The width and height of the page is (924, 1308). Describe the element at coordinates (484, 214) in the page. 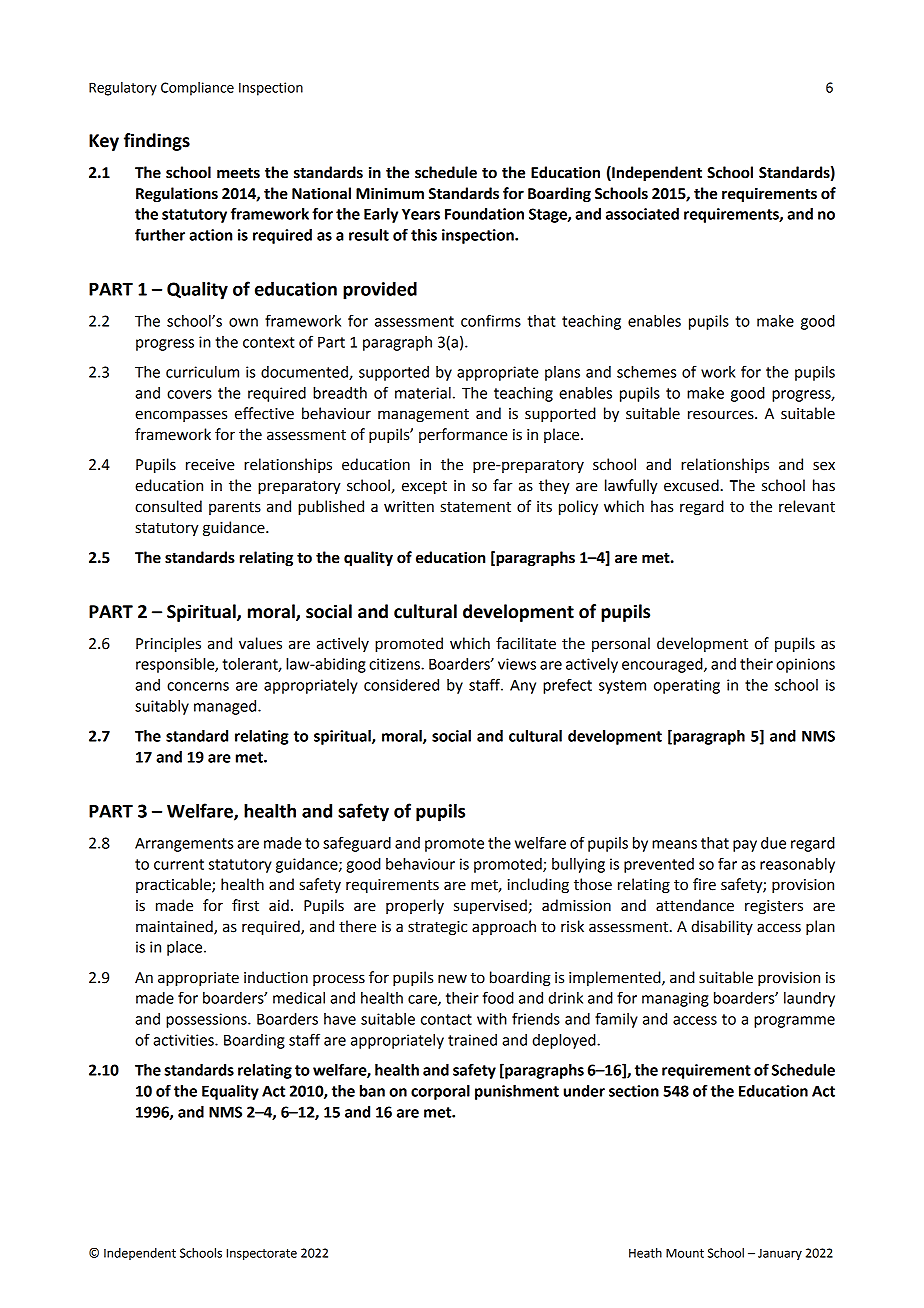

I see `Foundation` at that location.
